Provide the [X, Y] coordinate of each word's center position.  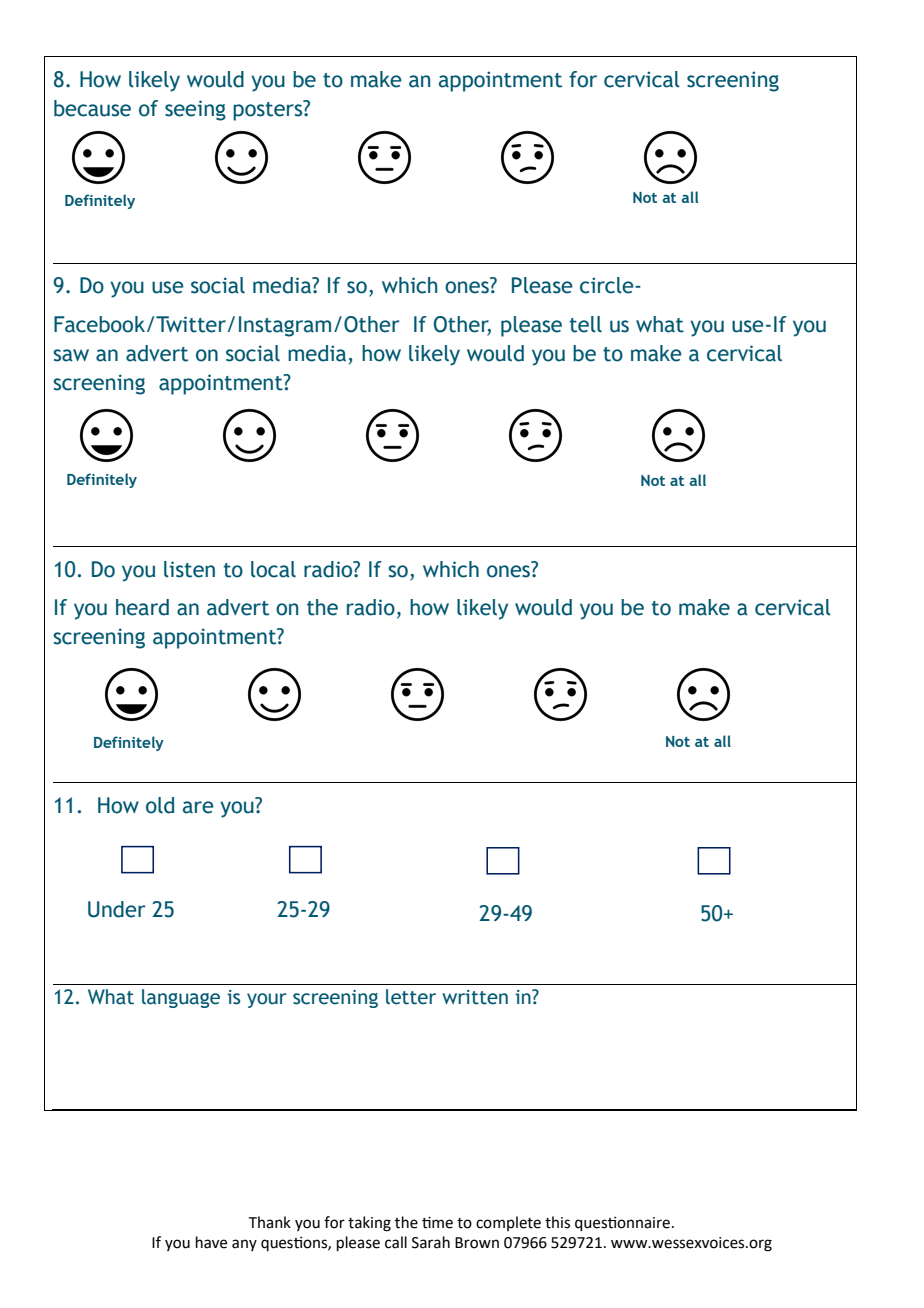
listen [189, 569]
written [475, 997]
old [160, 805]
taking [369, 1224]
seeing [195, 110]
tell [585, 324]
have [211, 1242]
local [273, 569]
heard [142, 607]
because [92, 108]
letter [411, 997]
